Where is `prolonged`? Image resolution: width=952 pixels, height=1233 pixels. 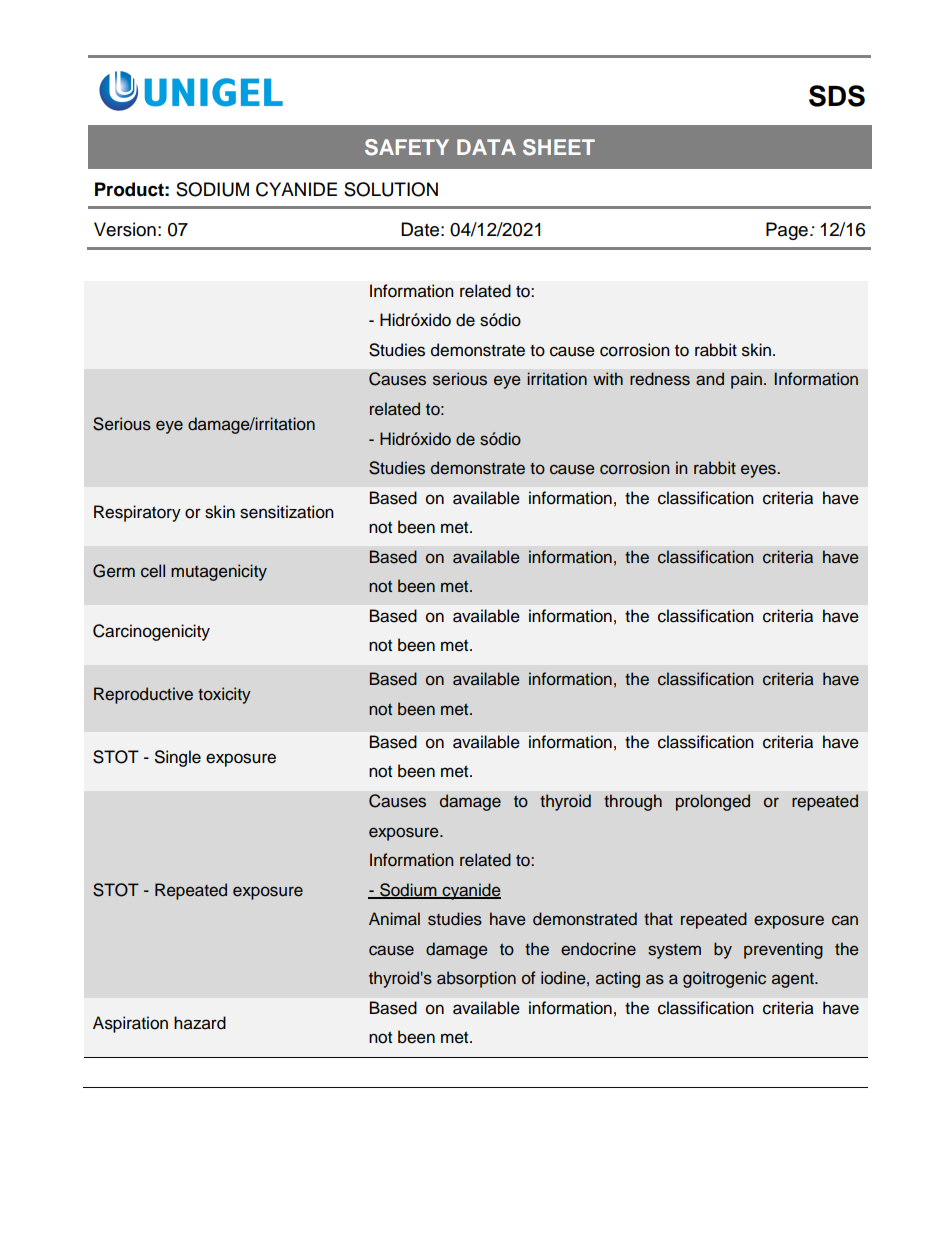
prolonged is located at coordinates (713, 802).
